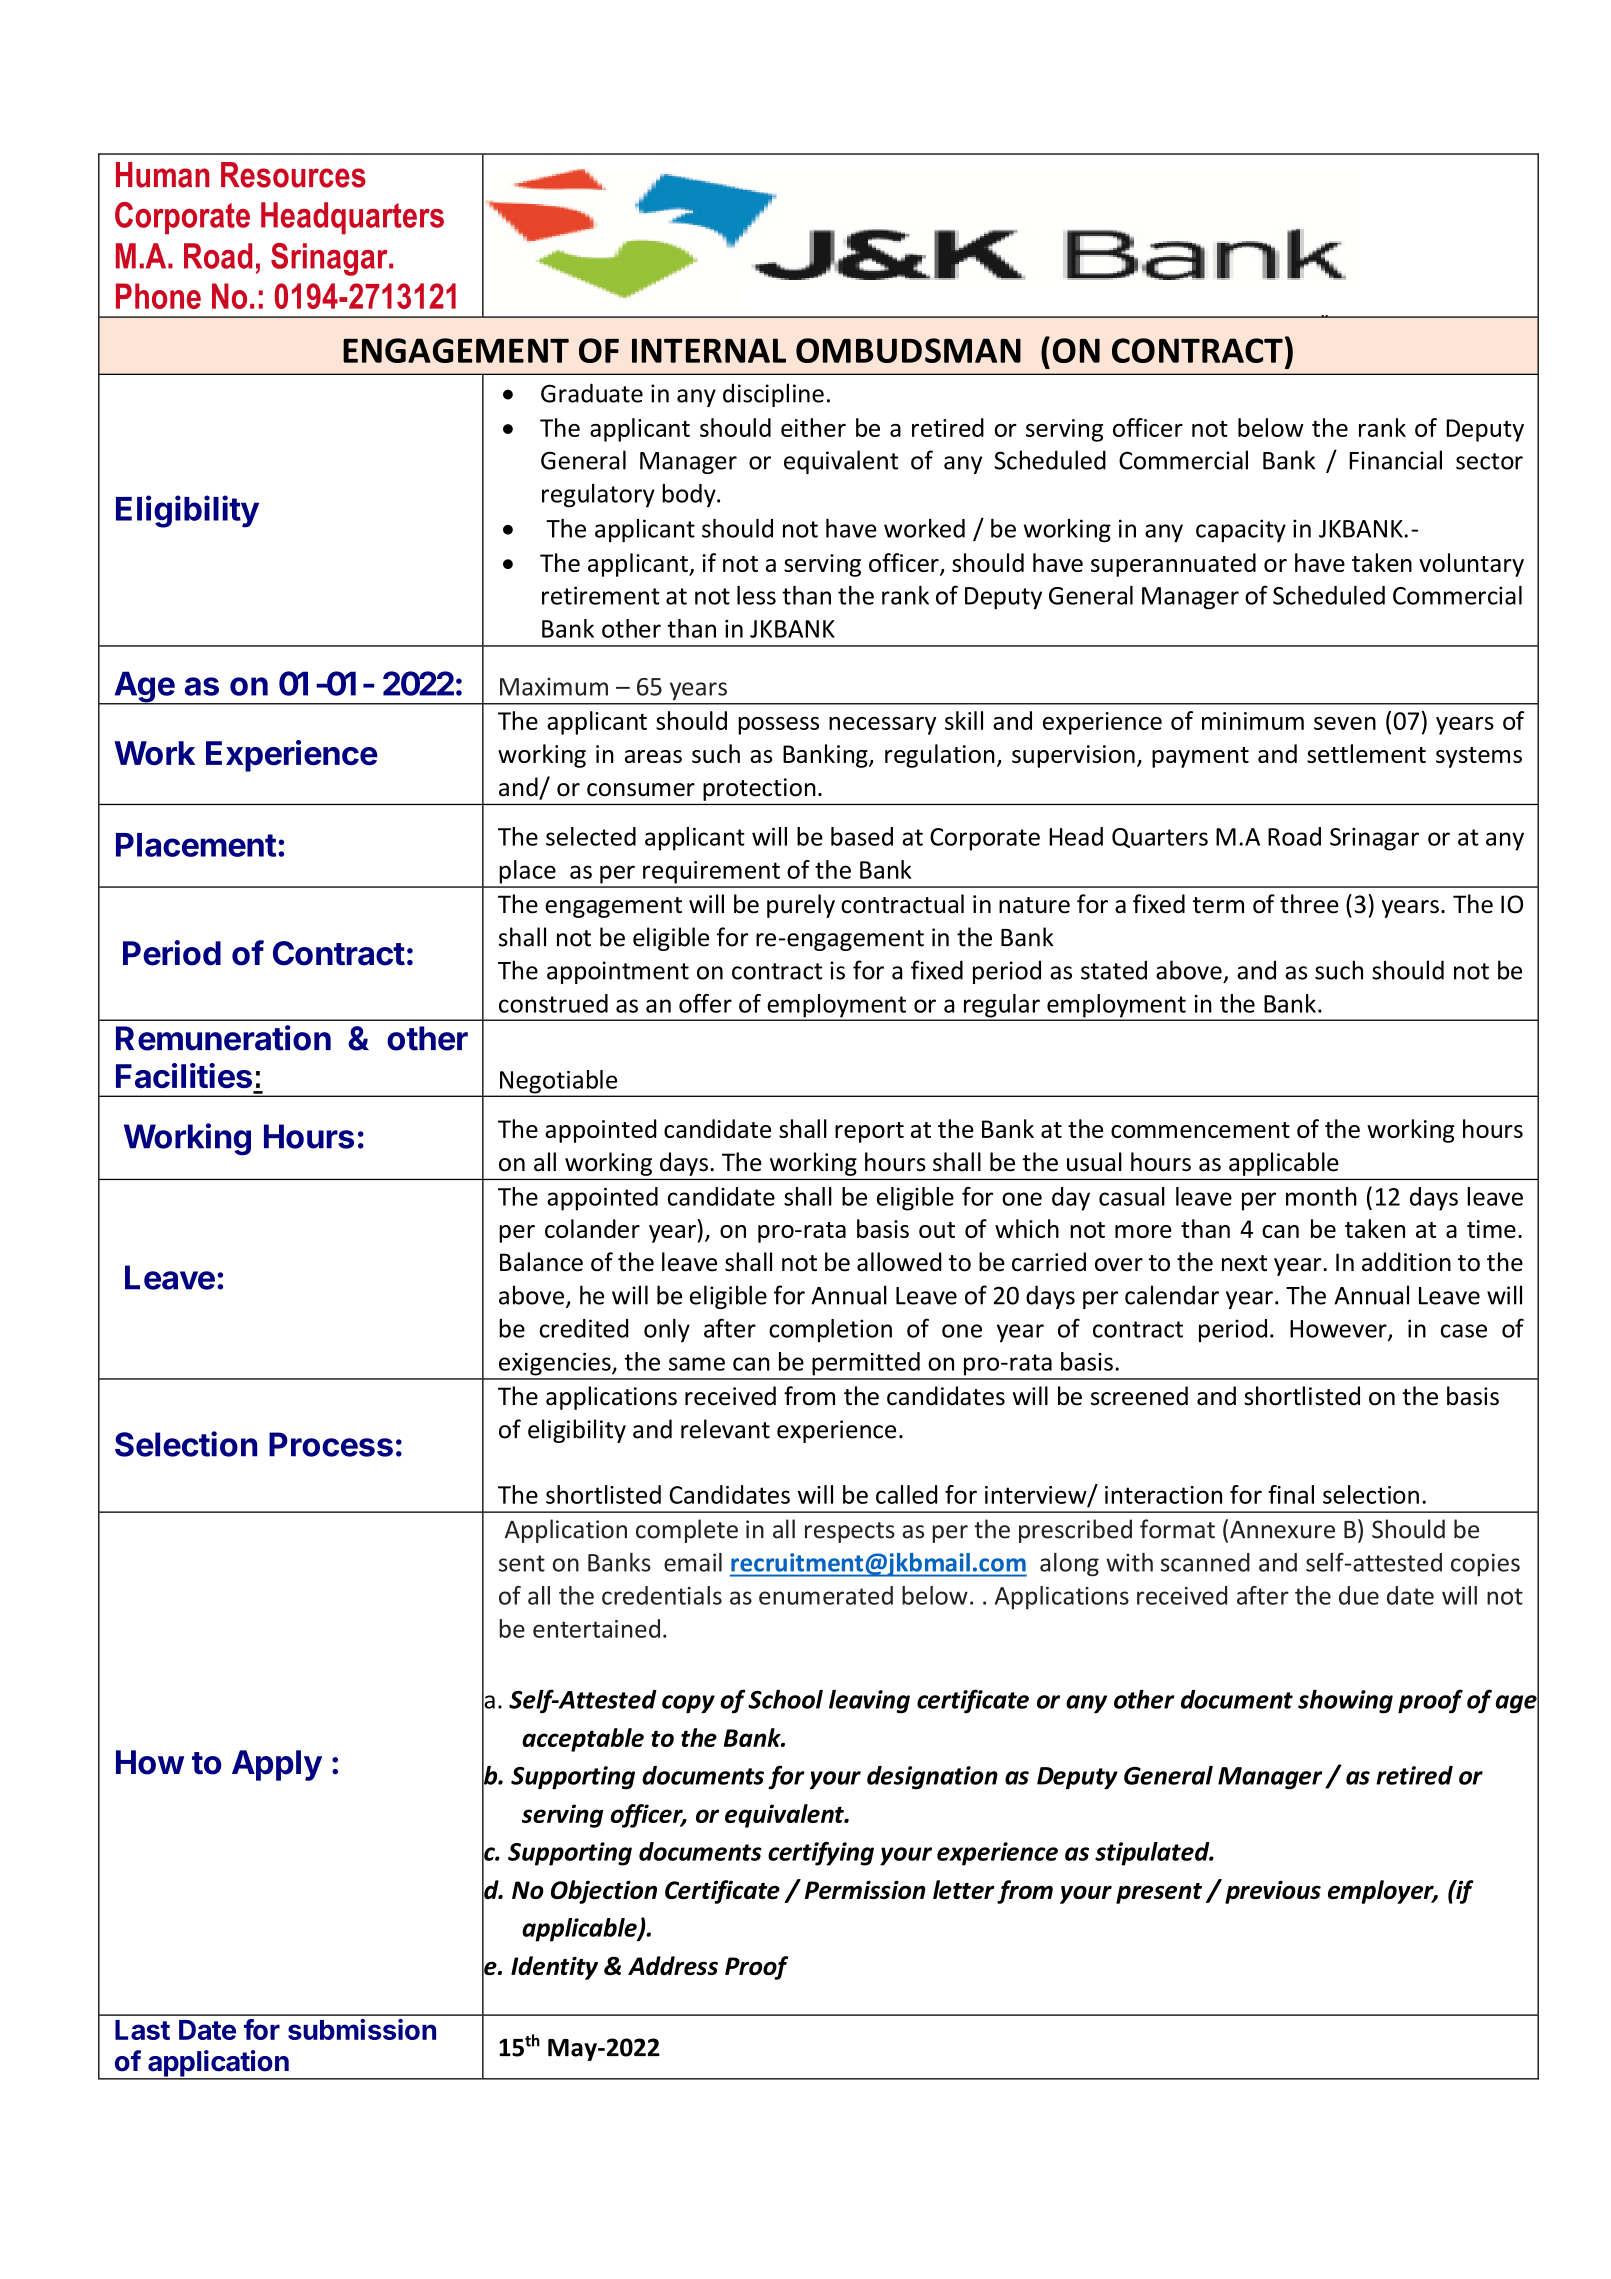 This screenshot has width=1611, height=2279. What do you see at coordinates (1291, 1494) in the screenshot?
I see `final` at bounding box center [1291, 1494].
